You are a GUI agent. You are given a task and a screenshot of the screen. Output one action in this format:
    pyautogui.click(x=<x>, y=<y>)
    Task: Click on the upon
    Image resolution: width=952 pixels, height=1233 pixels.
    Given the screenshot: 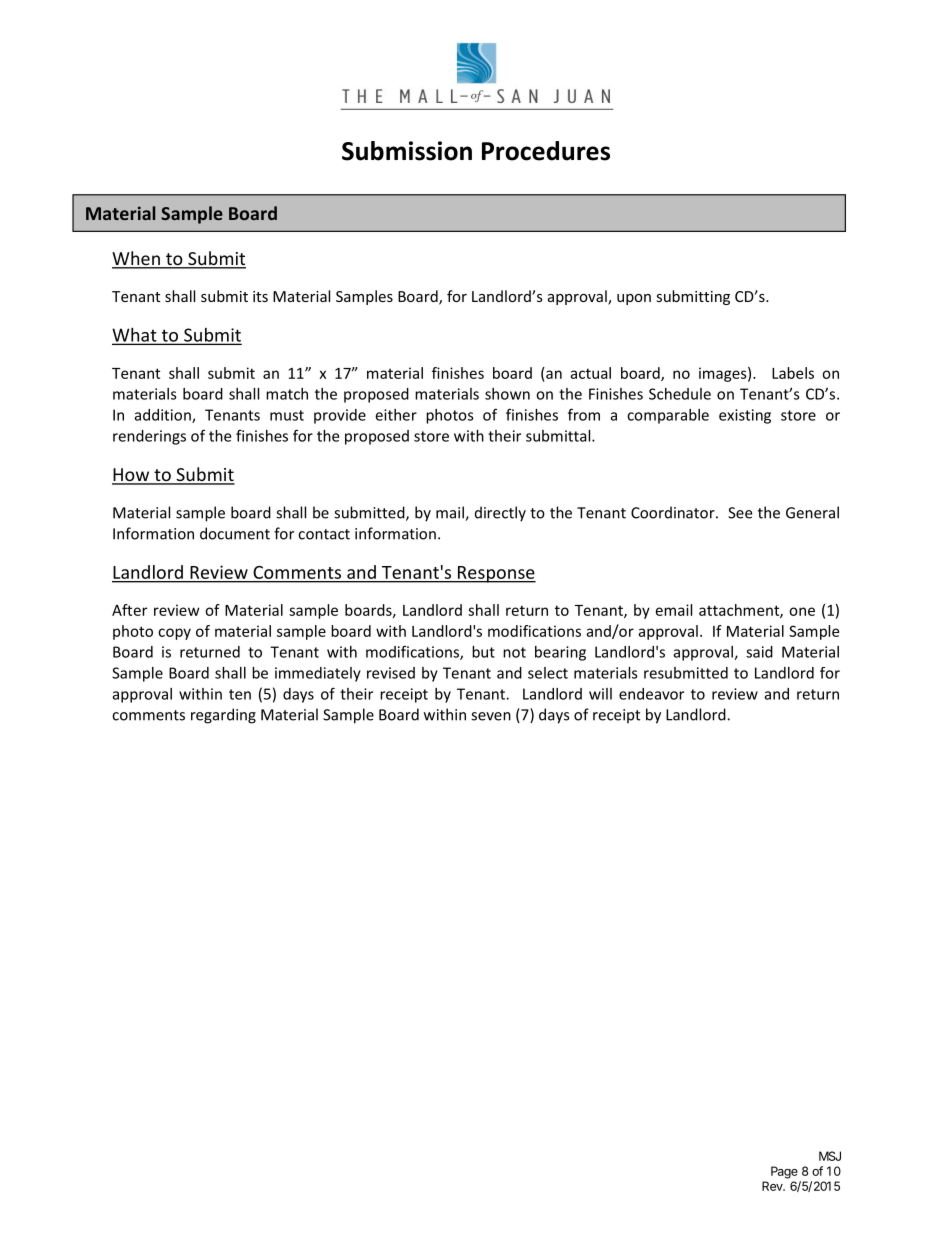 What is the action you would take?
    pyautogui.click(x=634, y=299)
